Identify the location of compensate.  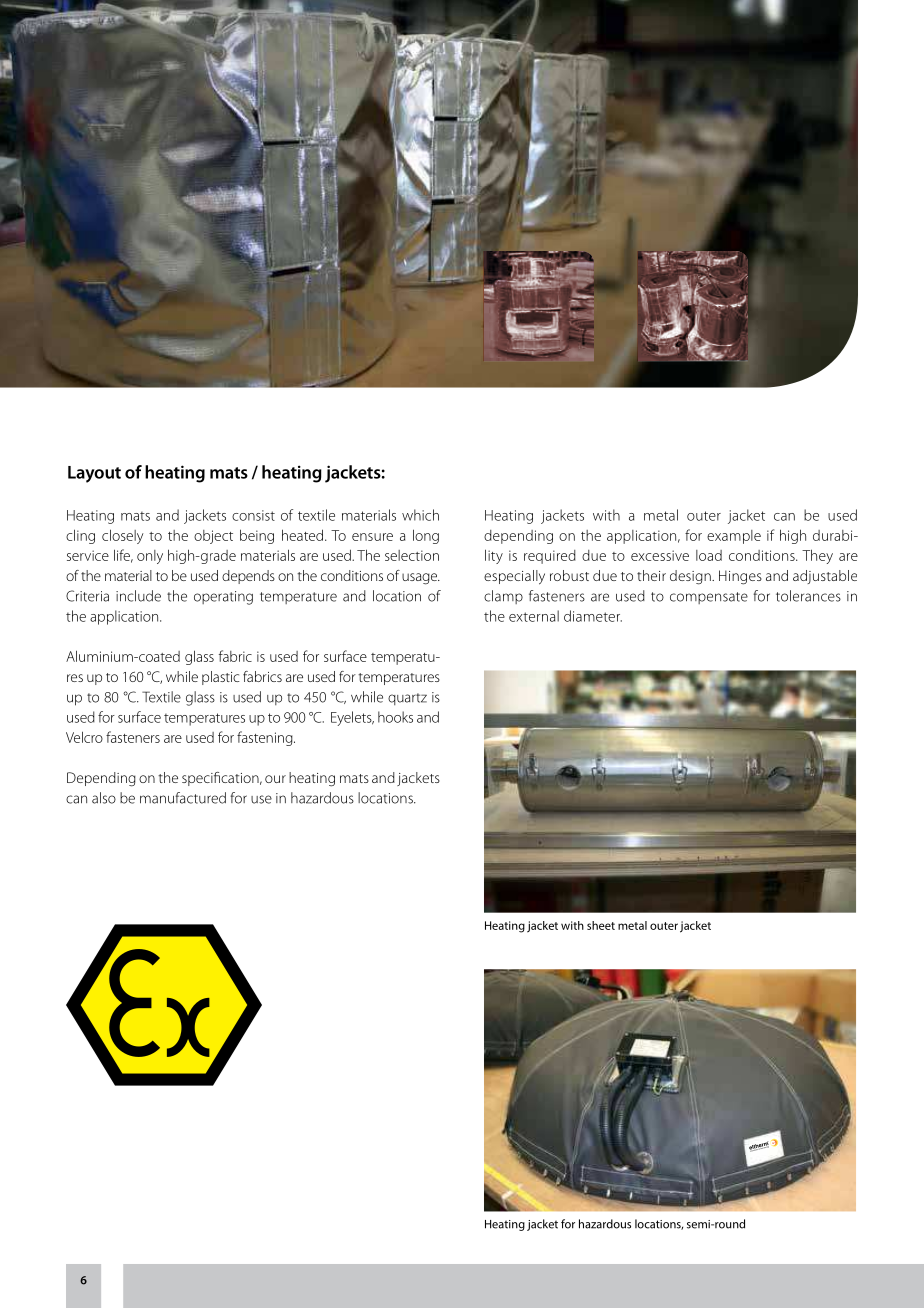
(709, 598).
